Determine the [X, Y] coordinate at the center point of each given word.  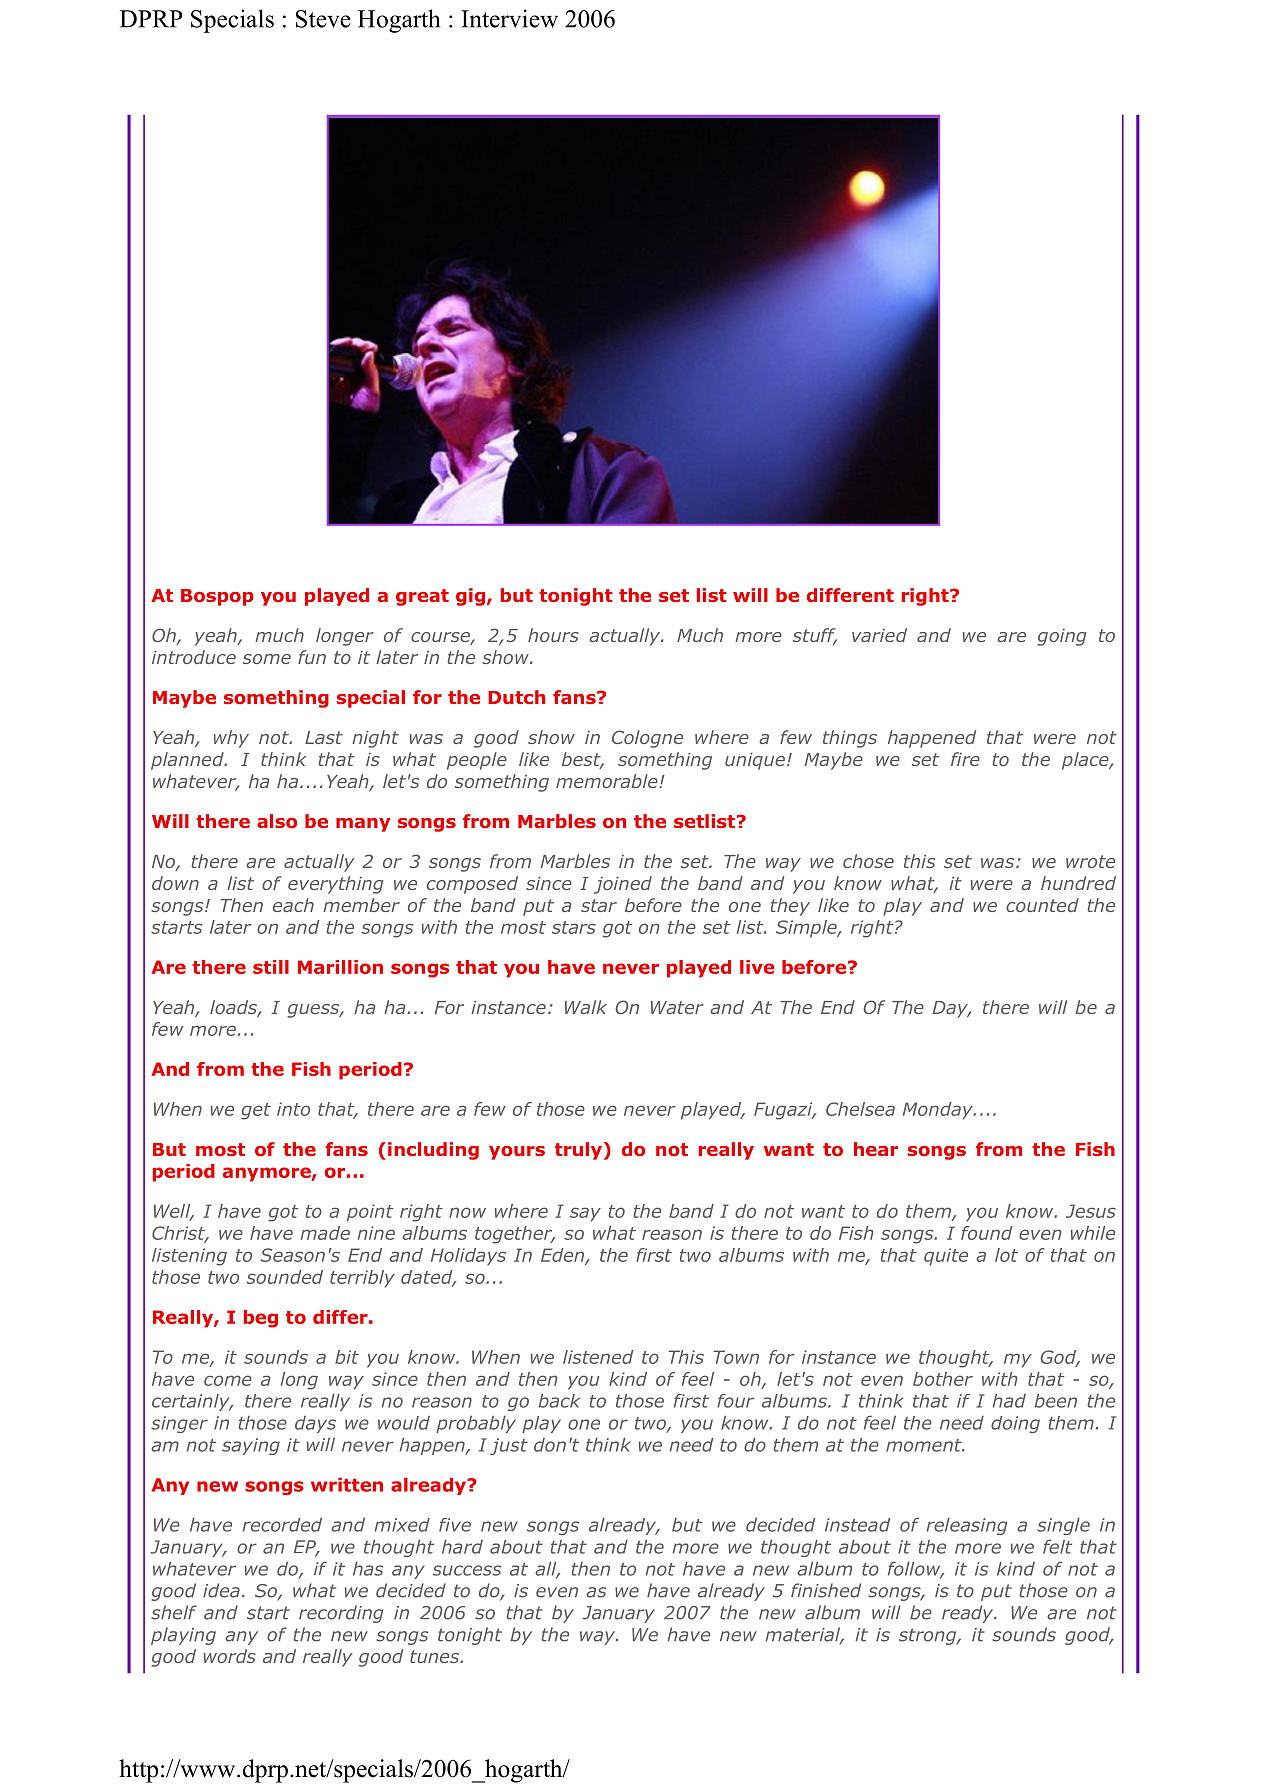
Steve [323, 19]
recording [341, 1614]
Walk [586, 1007]
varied [879, 635]
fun [312, 657]
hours [553, 635]
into [293, 1109]
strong [929, 1636]
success [467, 1570]
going [1062, 637]
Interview [509, 18]
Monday [939, 1111]
